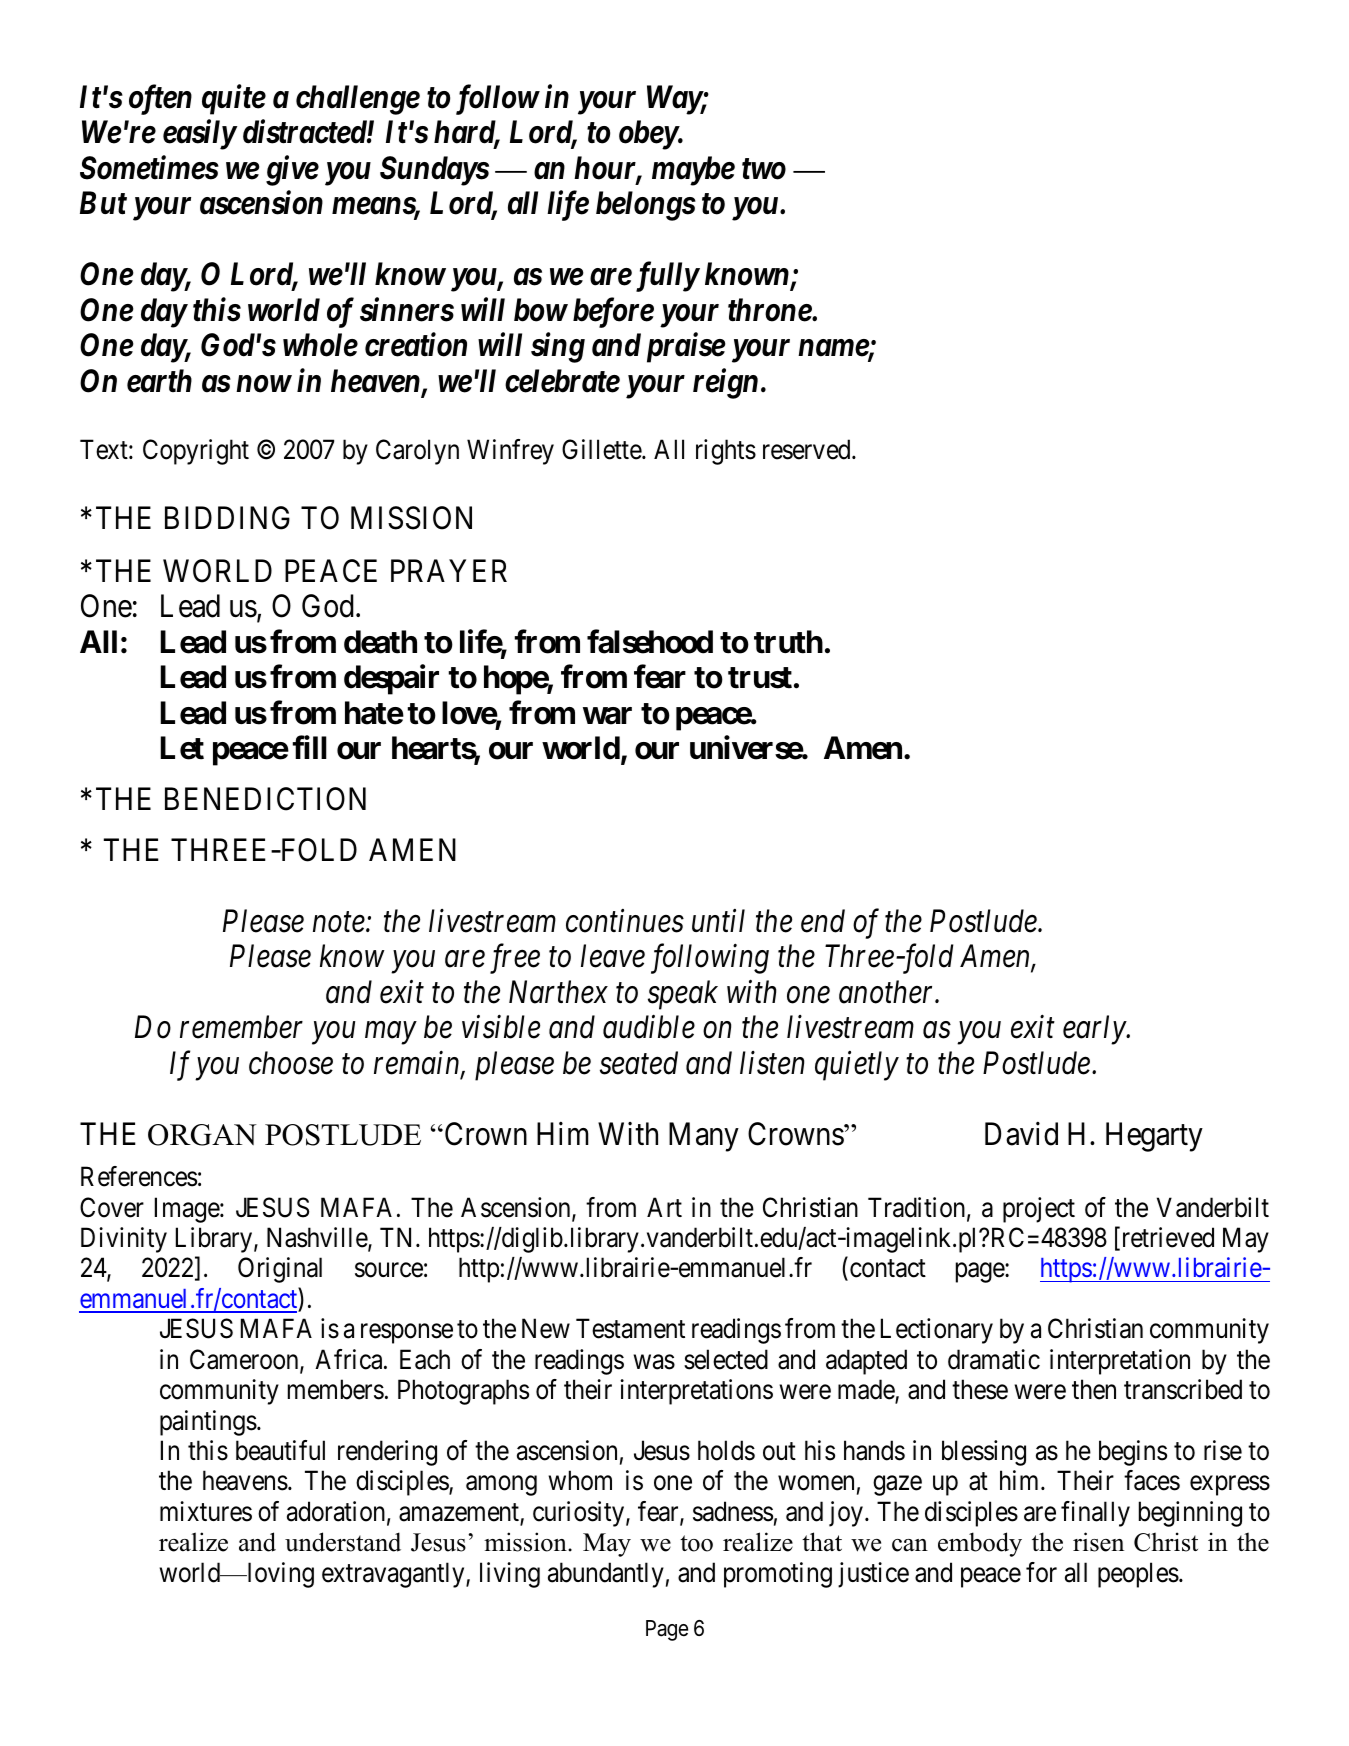 Image resolution: width=1349 pixels, height=1746 pixels. Describe the element at coordinates (686, 348) in the document. I see `praise` at that location.
